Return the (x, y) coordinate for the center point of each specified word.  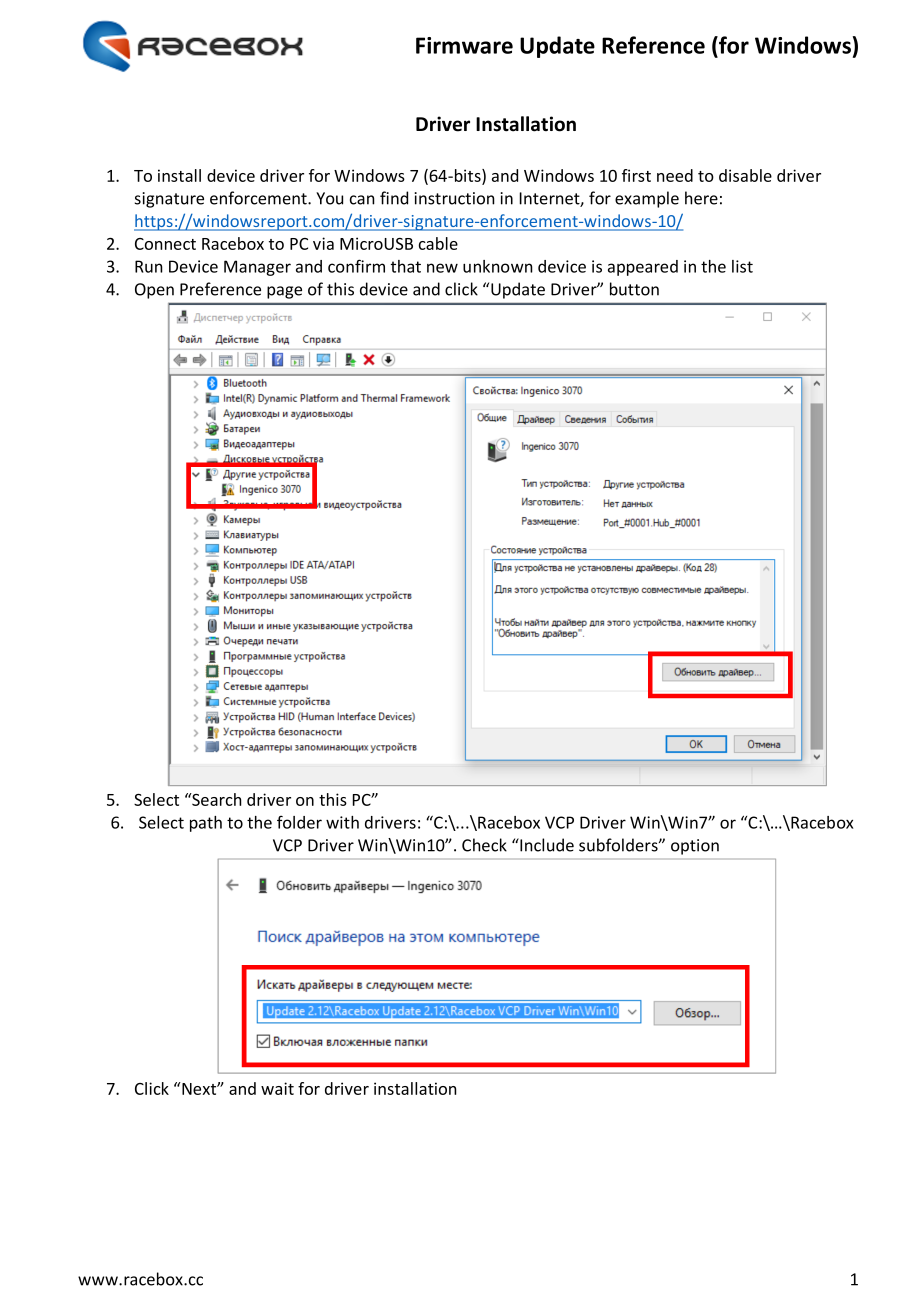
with (342, 822)
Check (484, 845)
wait (277, 1088)
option (695, 847)
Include (546, 845)
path (206, 824)
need (675, 175)
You (329, 198)
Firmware (464, 45)
